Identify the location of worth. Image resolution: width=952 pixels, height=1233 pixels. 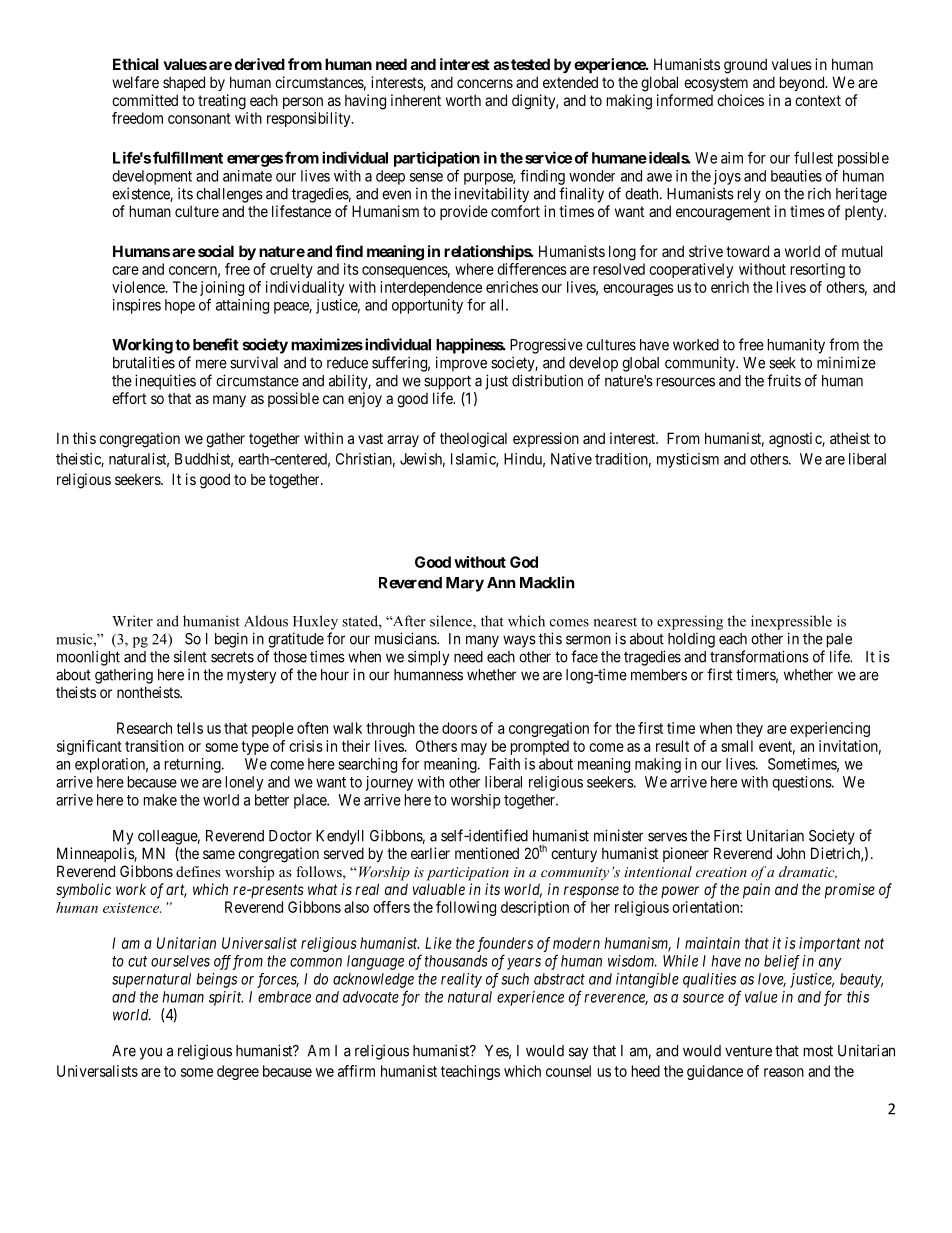
(463, 100).
